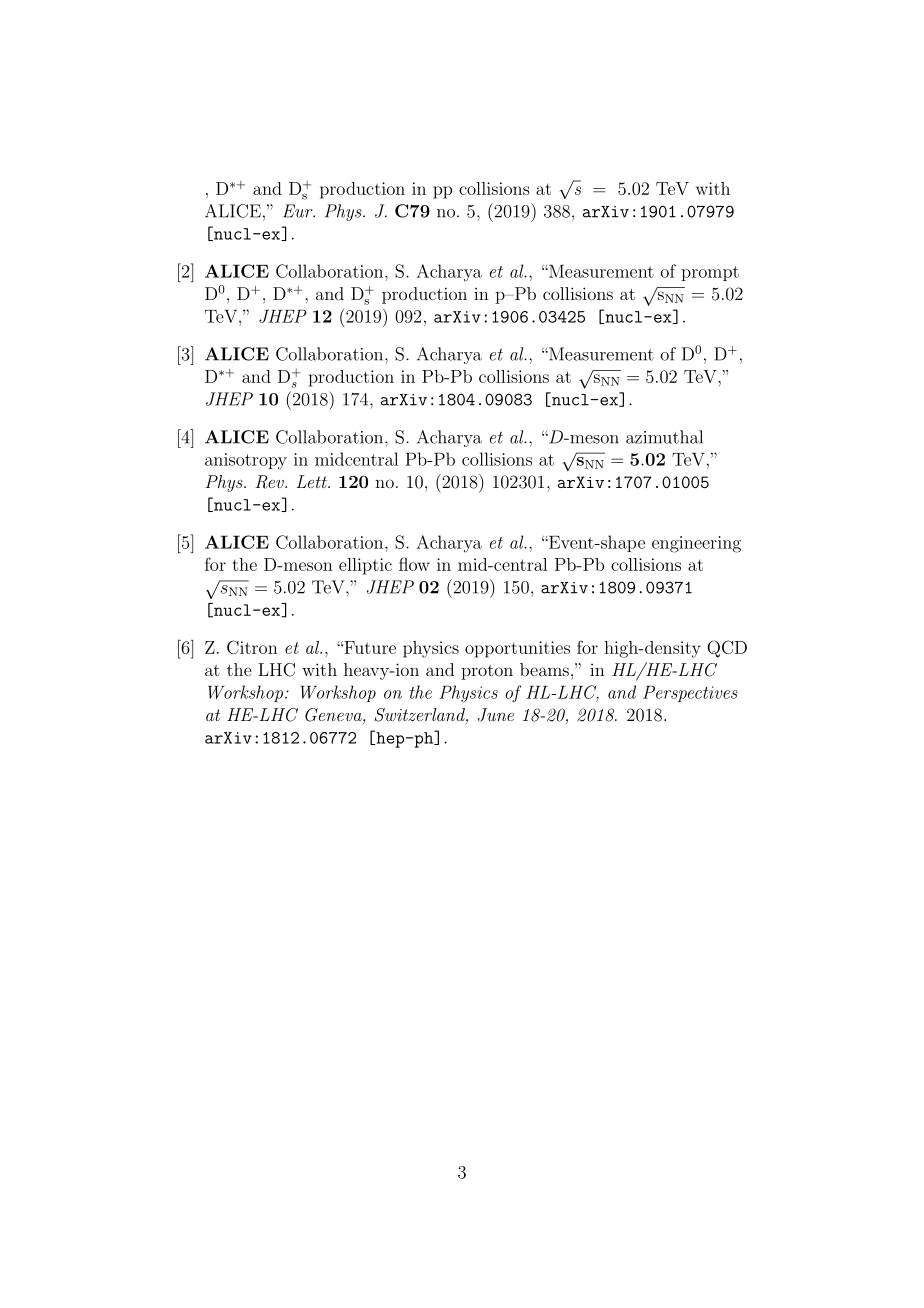 The height and width of the page is (1308, 924). Describe the element at coordinates (710, 273) in the page. I see `prompt` at that location.
